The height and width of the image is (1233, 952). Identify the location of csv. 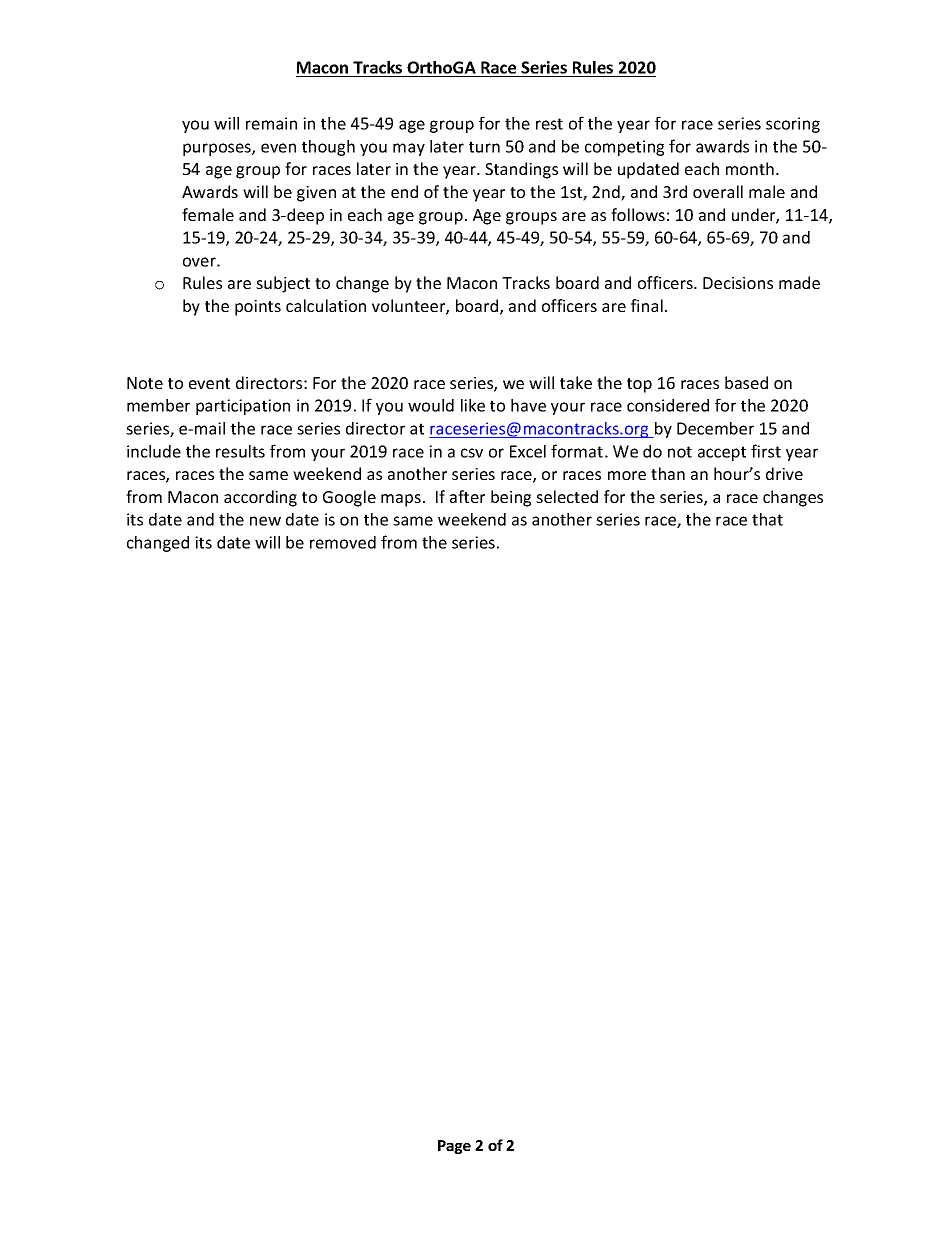
(472, 453).
